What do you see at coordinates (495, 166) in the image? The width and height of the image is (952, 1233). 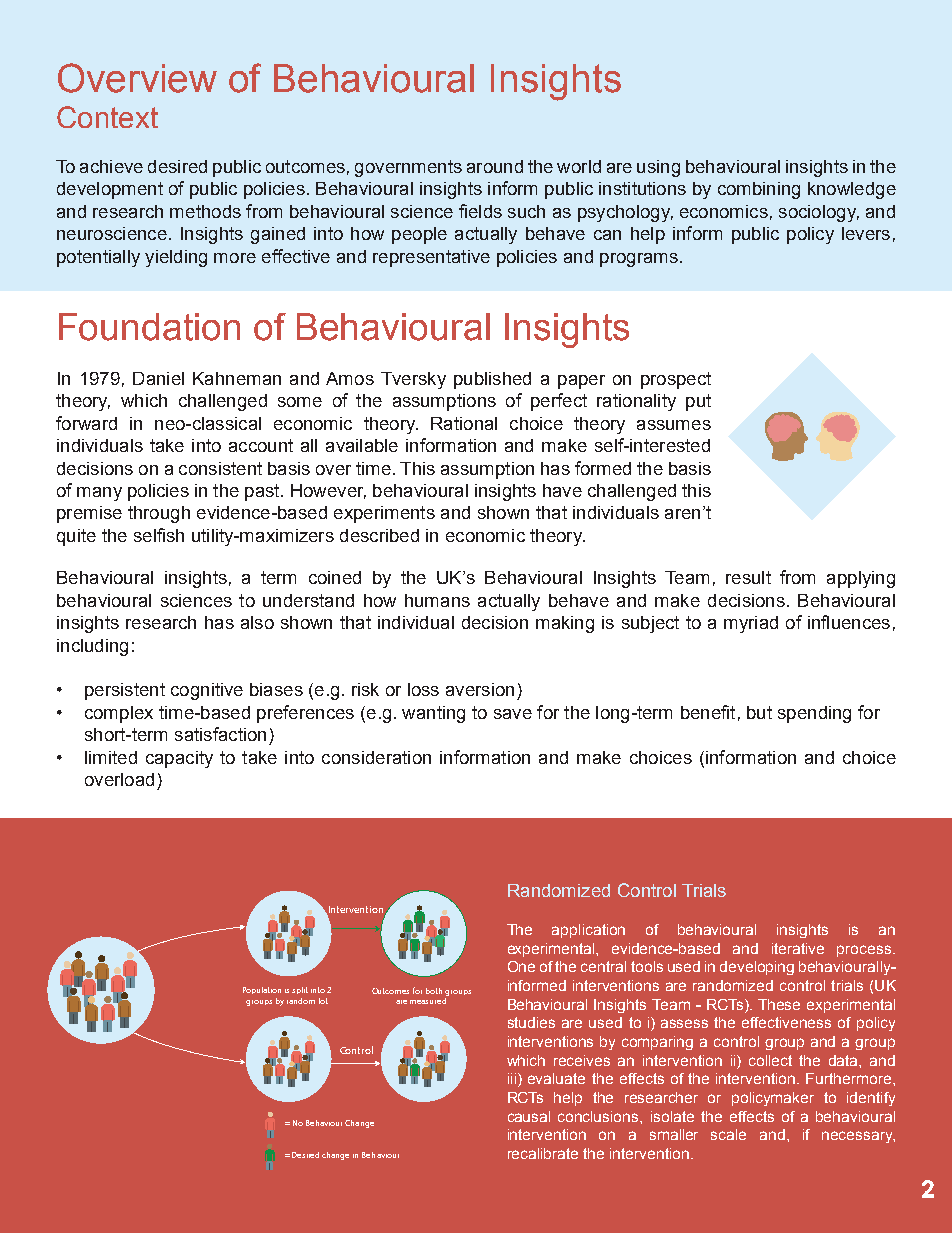 I see `around` at bounding box center [495, 166].
